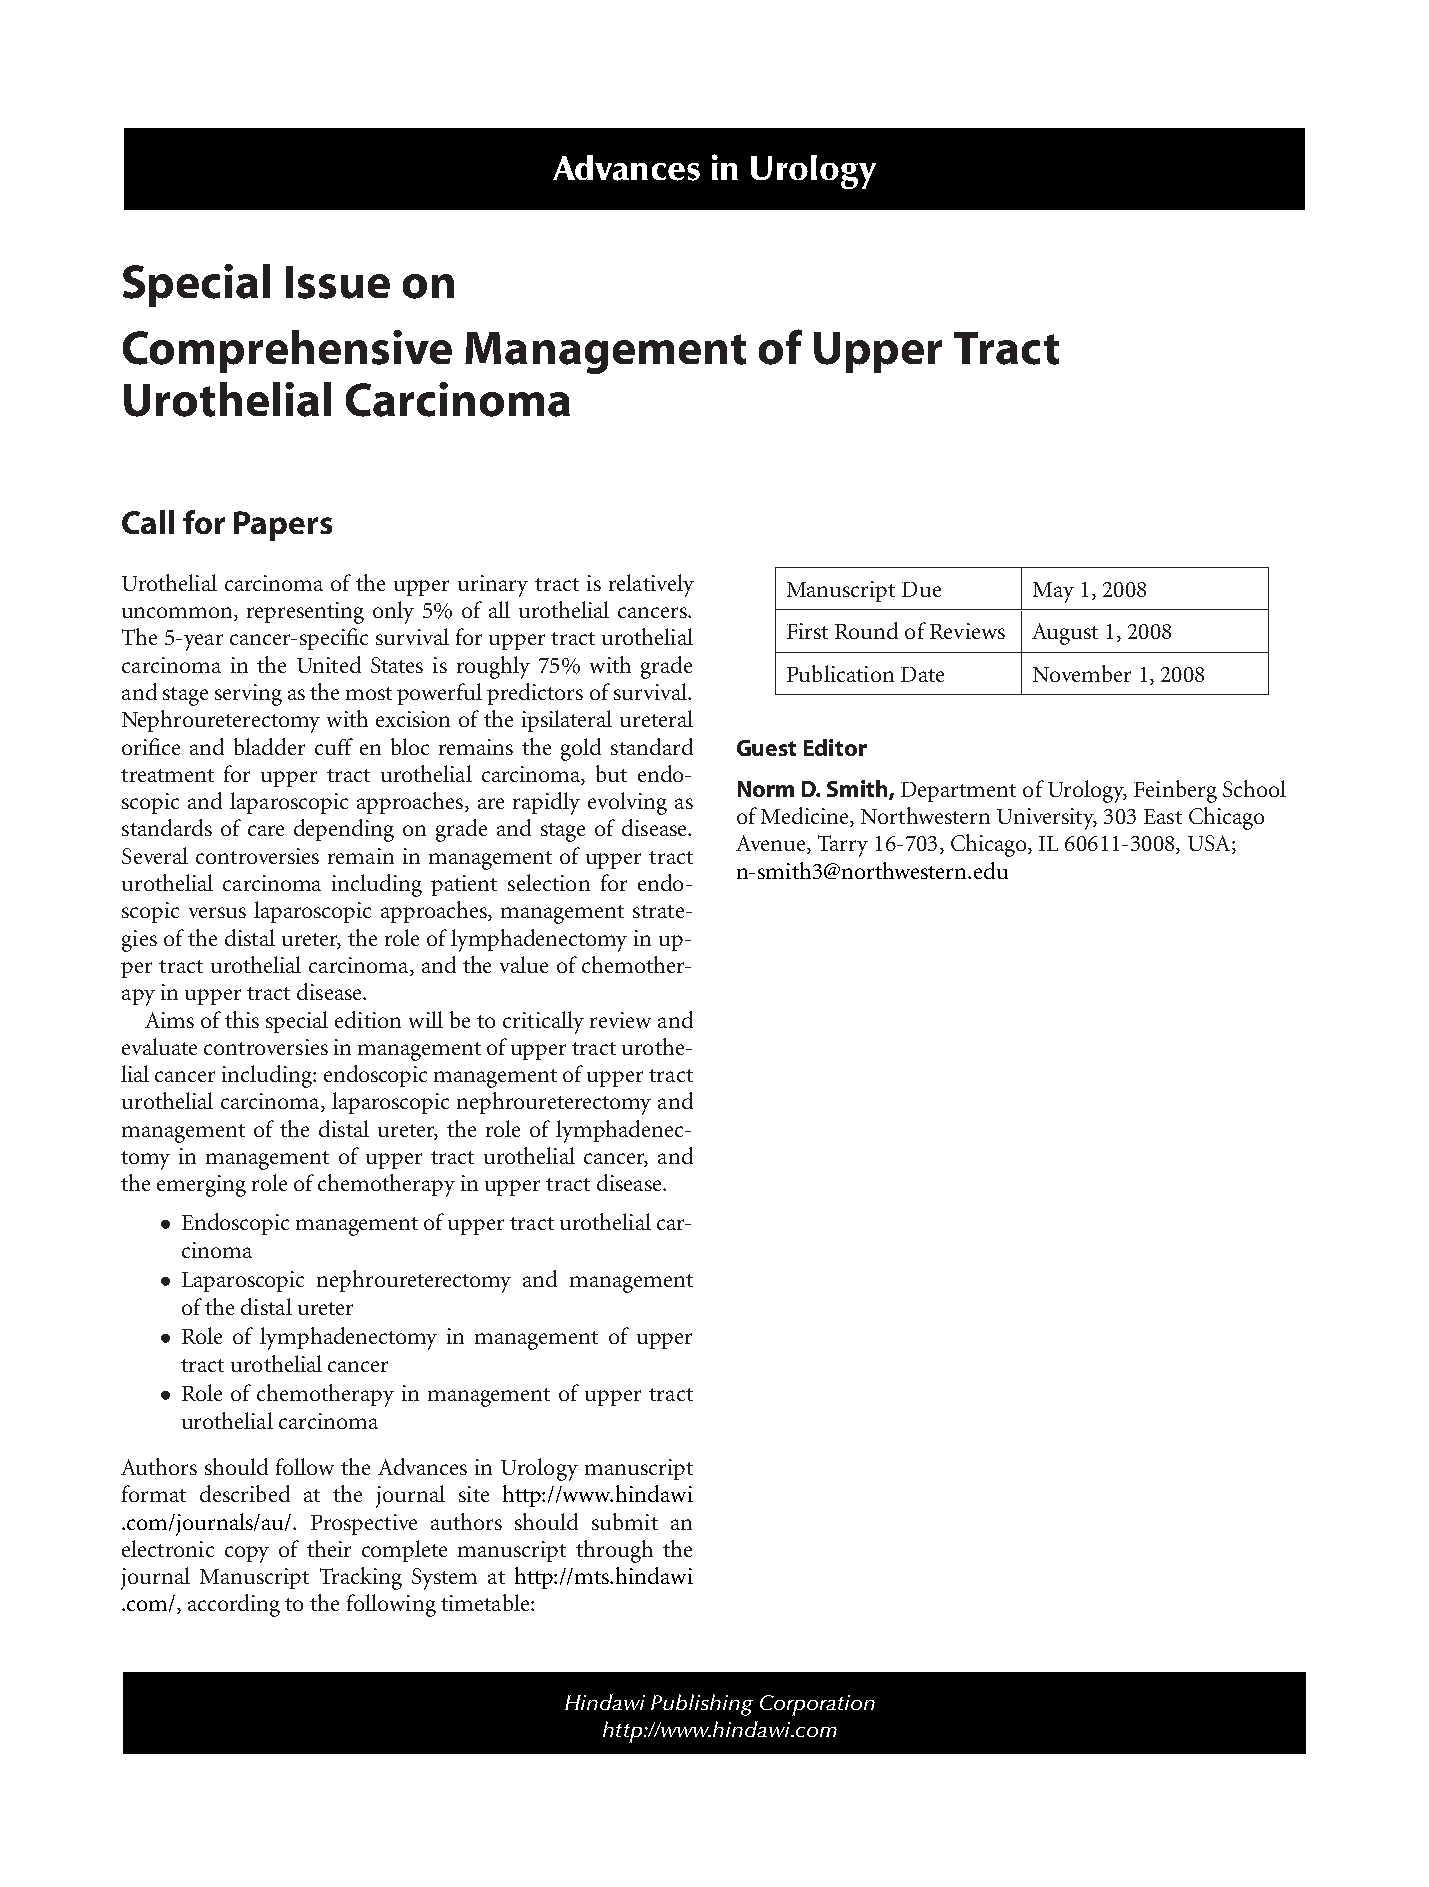 The image size is (1429, 1887). Describe the element at coordinates (234, 1605) in the page. I see `according` at that location.
